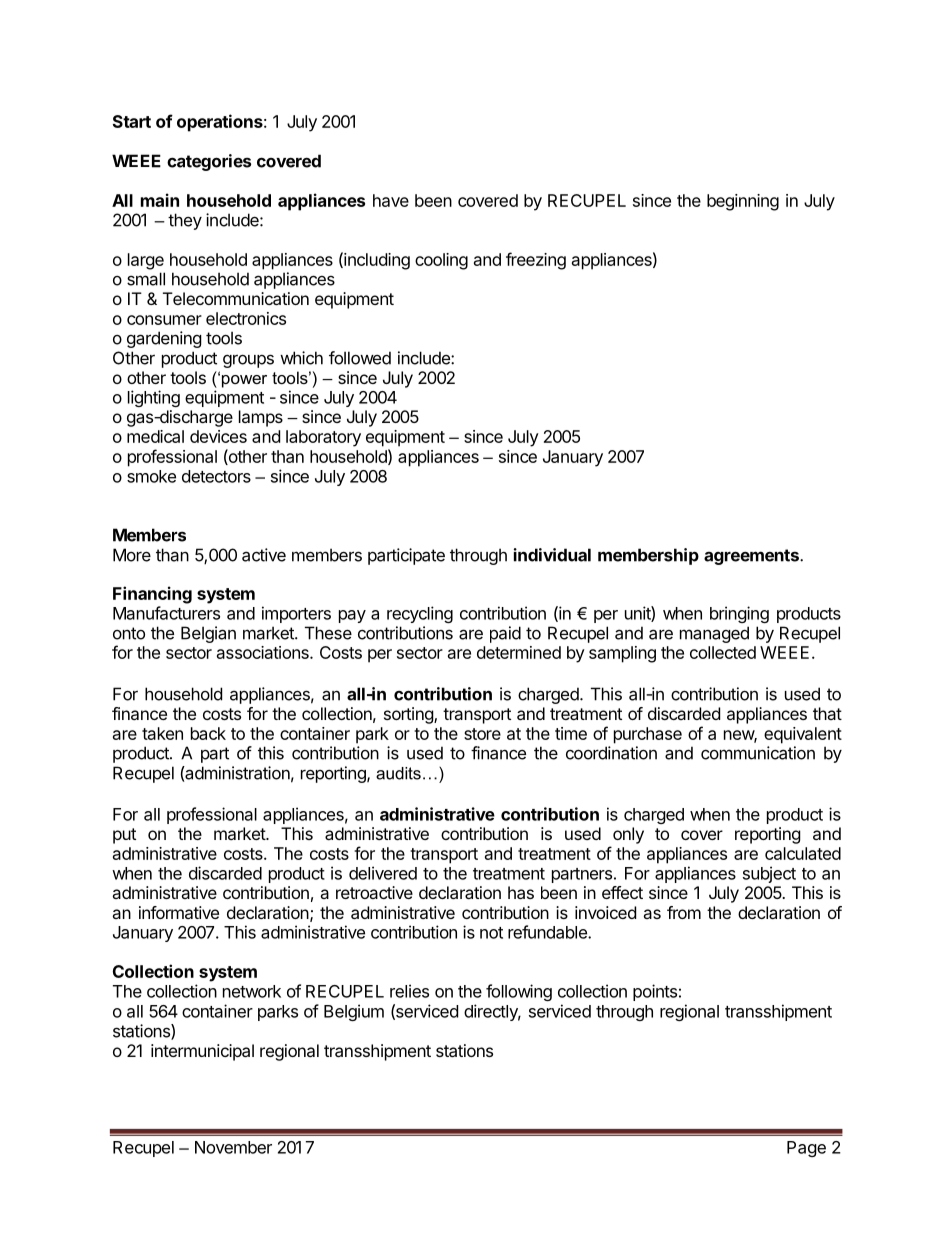  Describe the element at coordinates (233, 1147) in the screenshot. I see `November` at that location.
